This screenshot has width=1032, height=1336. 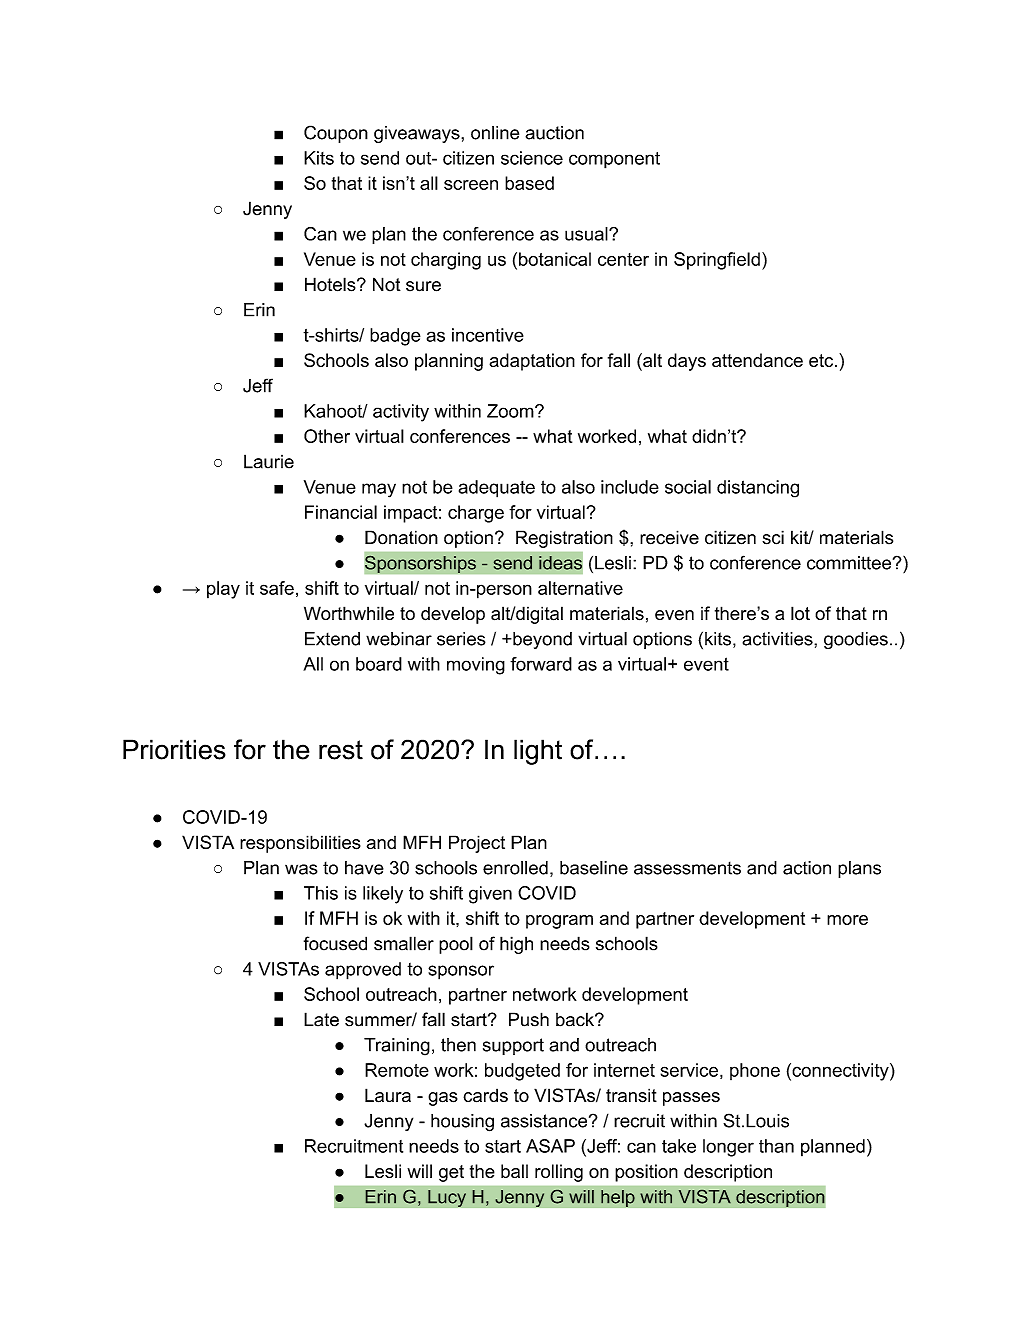 I want to click on activities, so click(x=778, y=639).
